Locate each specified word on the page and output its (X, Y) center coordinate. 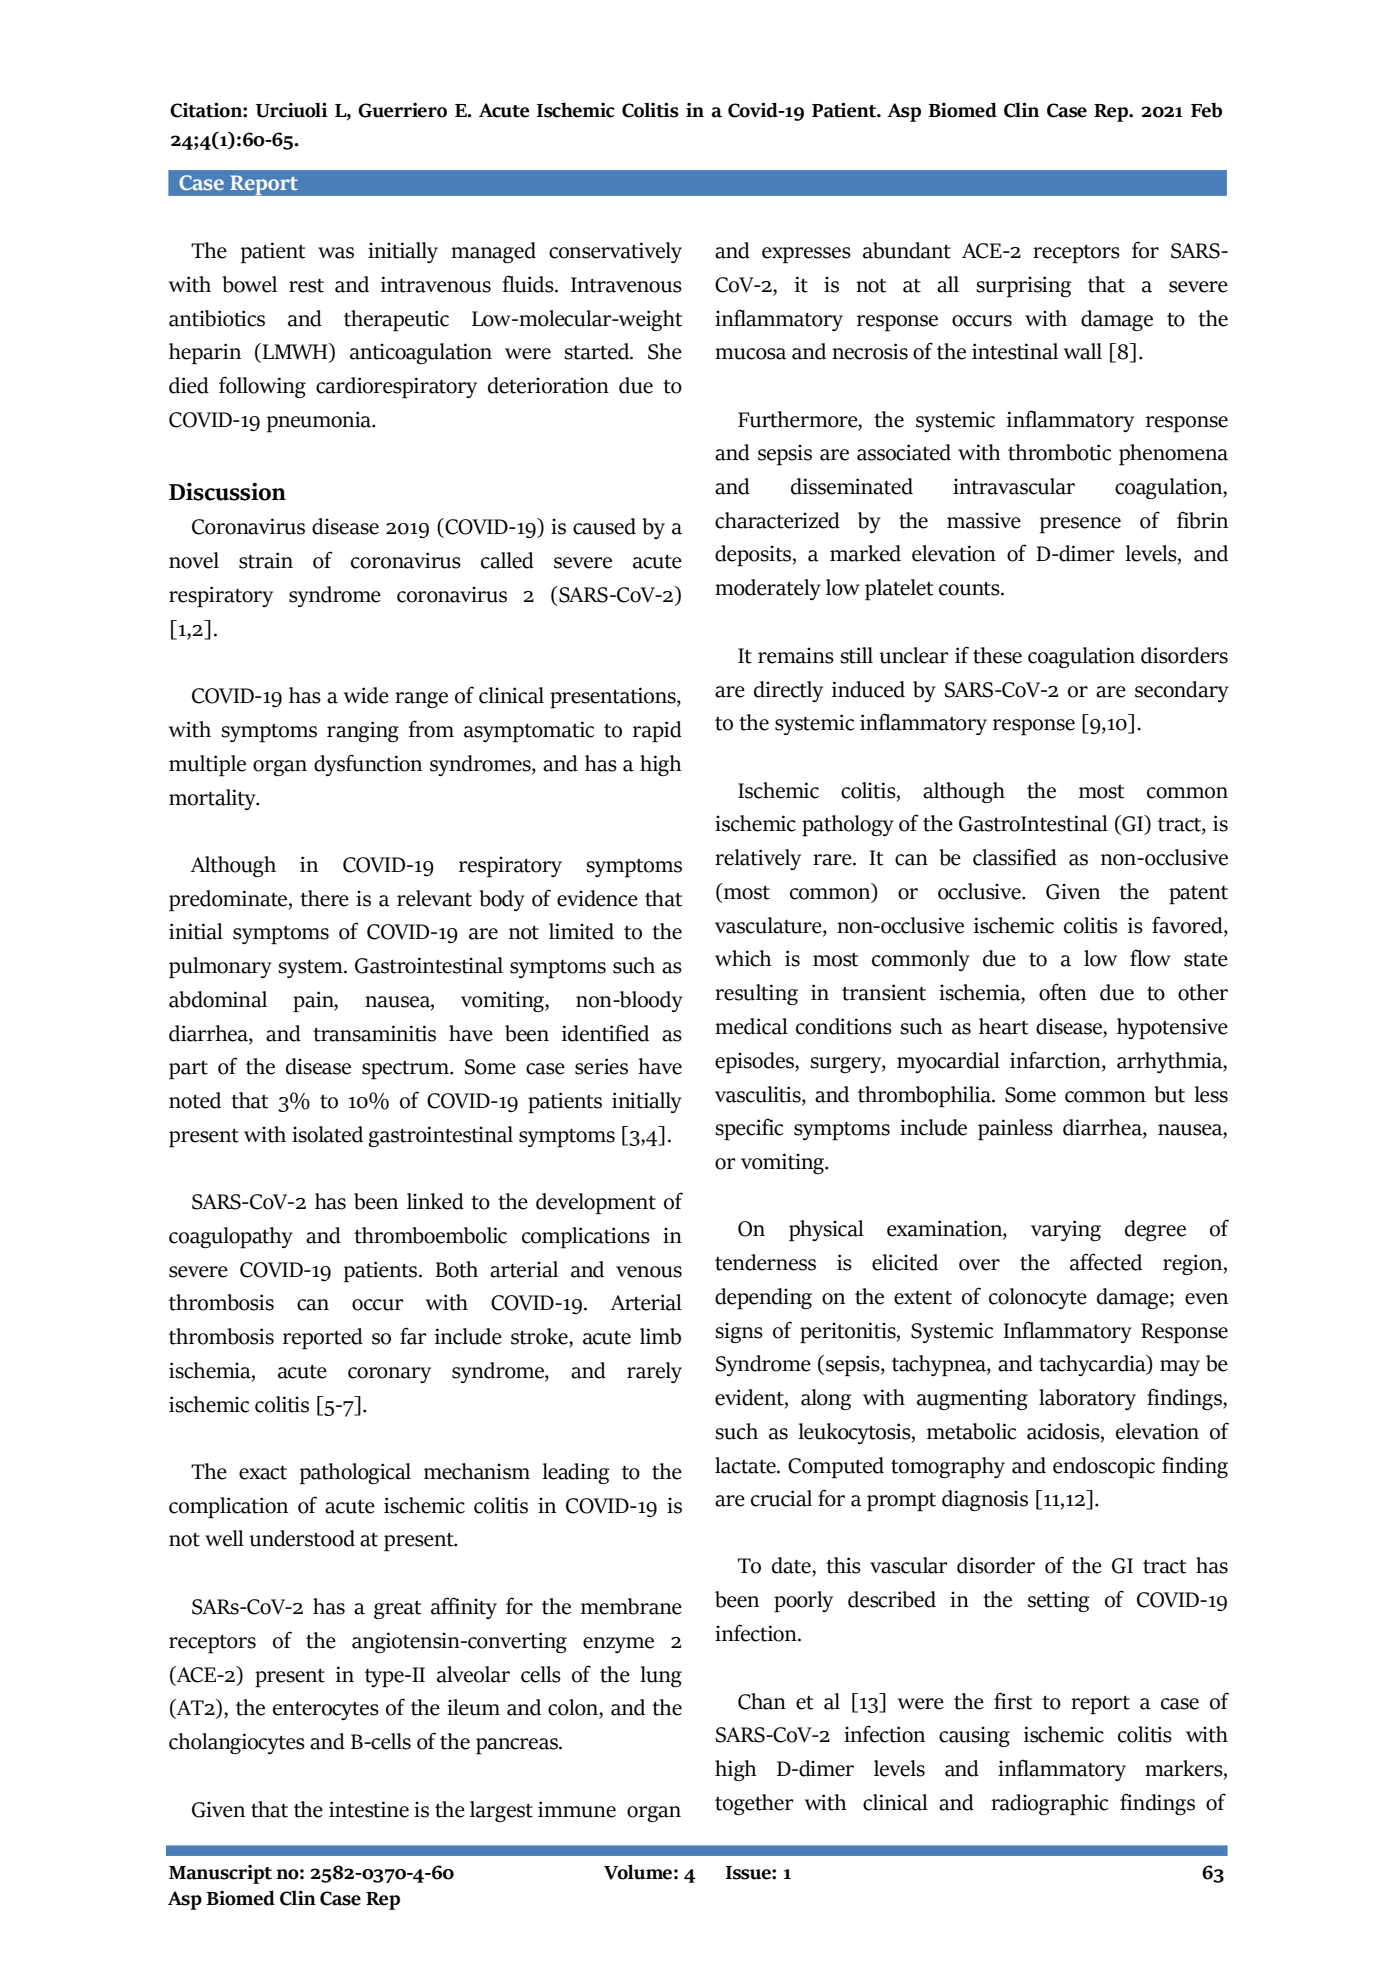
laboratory (1087, 1399)
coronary (389, 1375)
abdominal (218, 999)
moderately (768, 589)
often (1063, 992)
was (336, 253)
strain (266, 560)
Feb (1206, 110)
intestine (369, 1809)
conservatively (615, 252)
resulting (756, 994)
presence (1080, 525)
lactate (746, 1465)
